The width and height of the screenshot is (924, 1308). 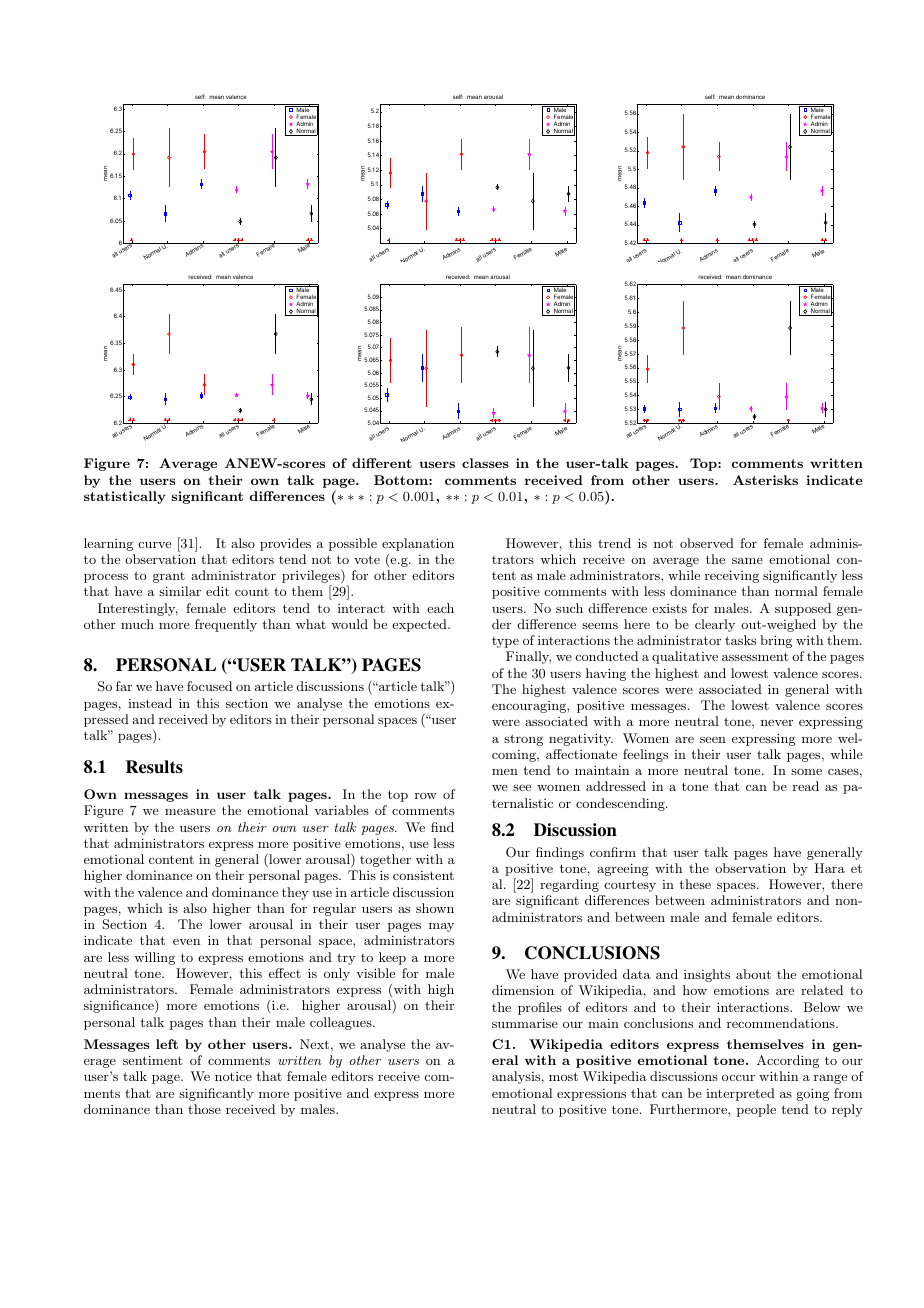 I want to click on statistically, so click(x=125, y=497).
